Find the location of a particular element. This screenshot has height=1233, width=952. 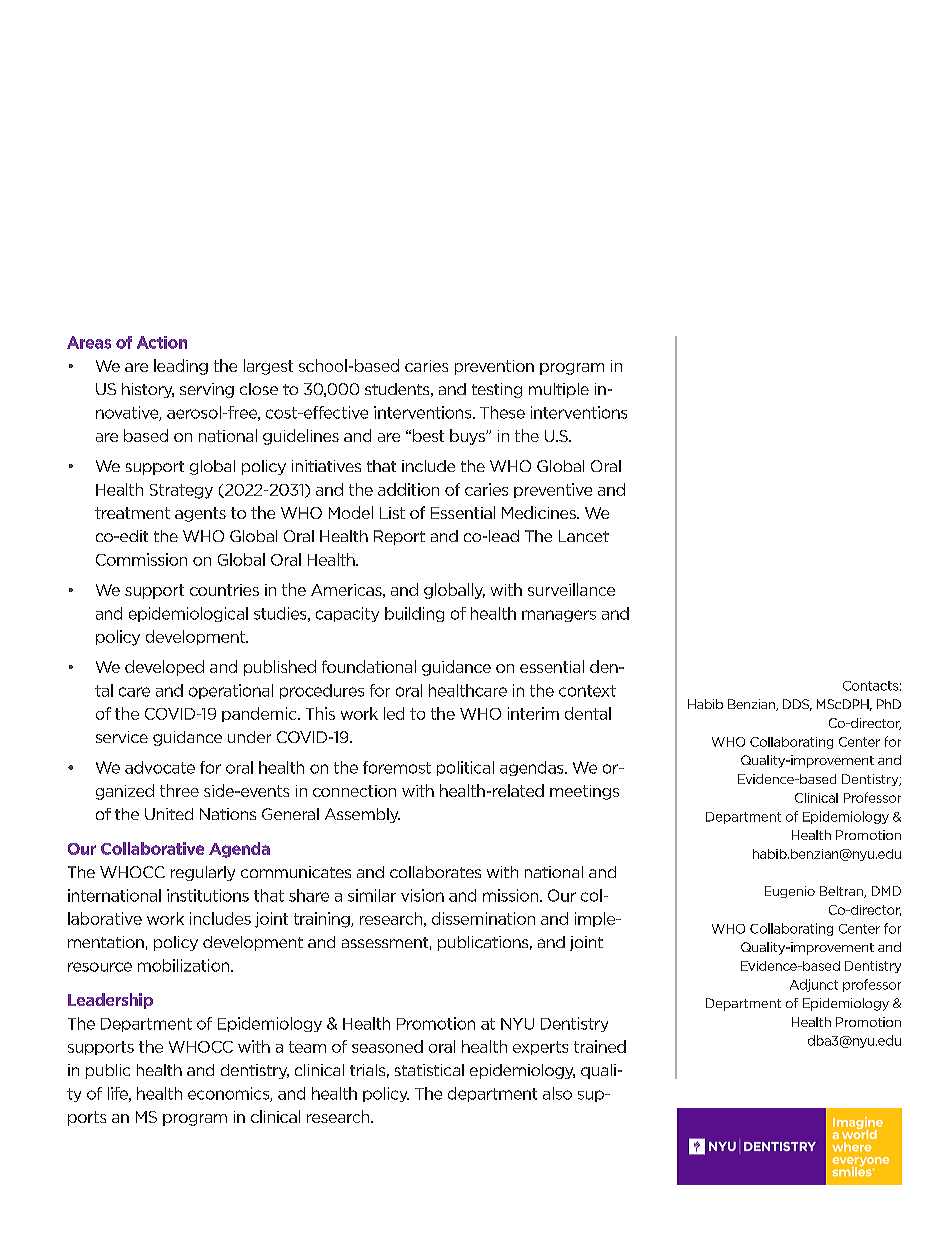

prevention is located at coordinates (494, 367).
